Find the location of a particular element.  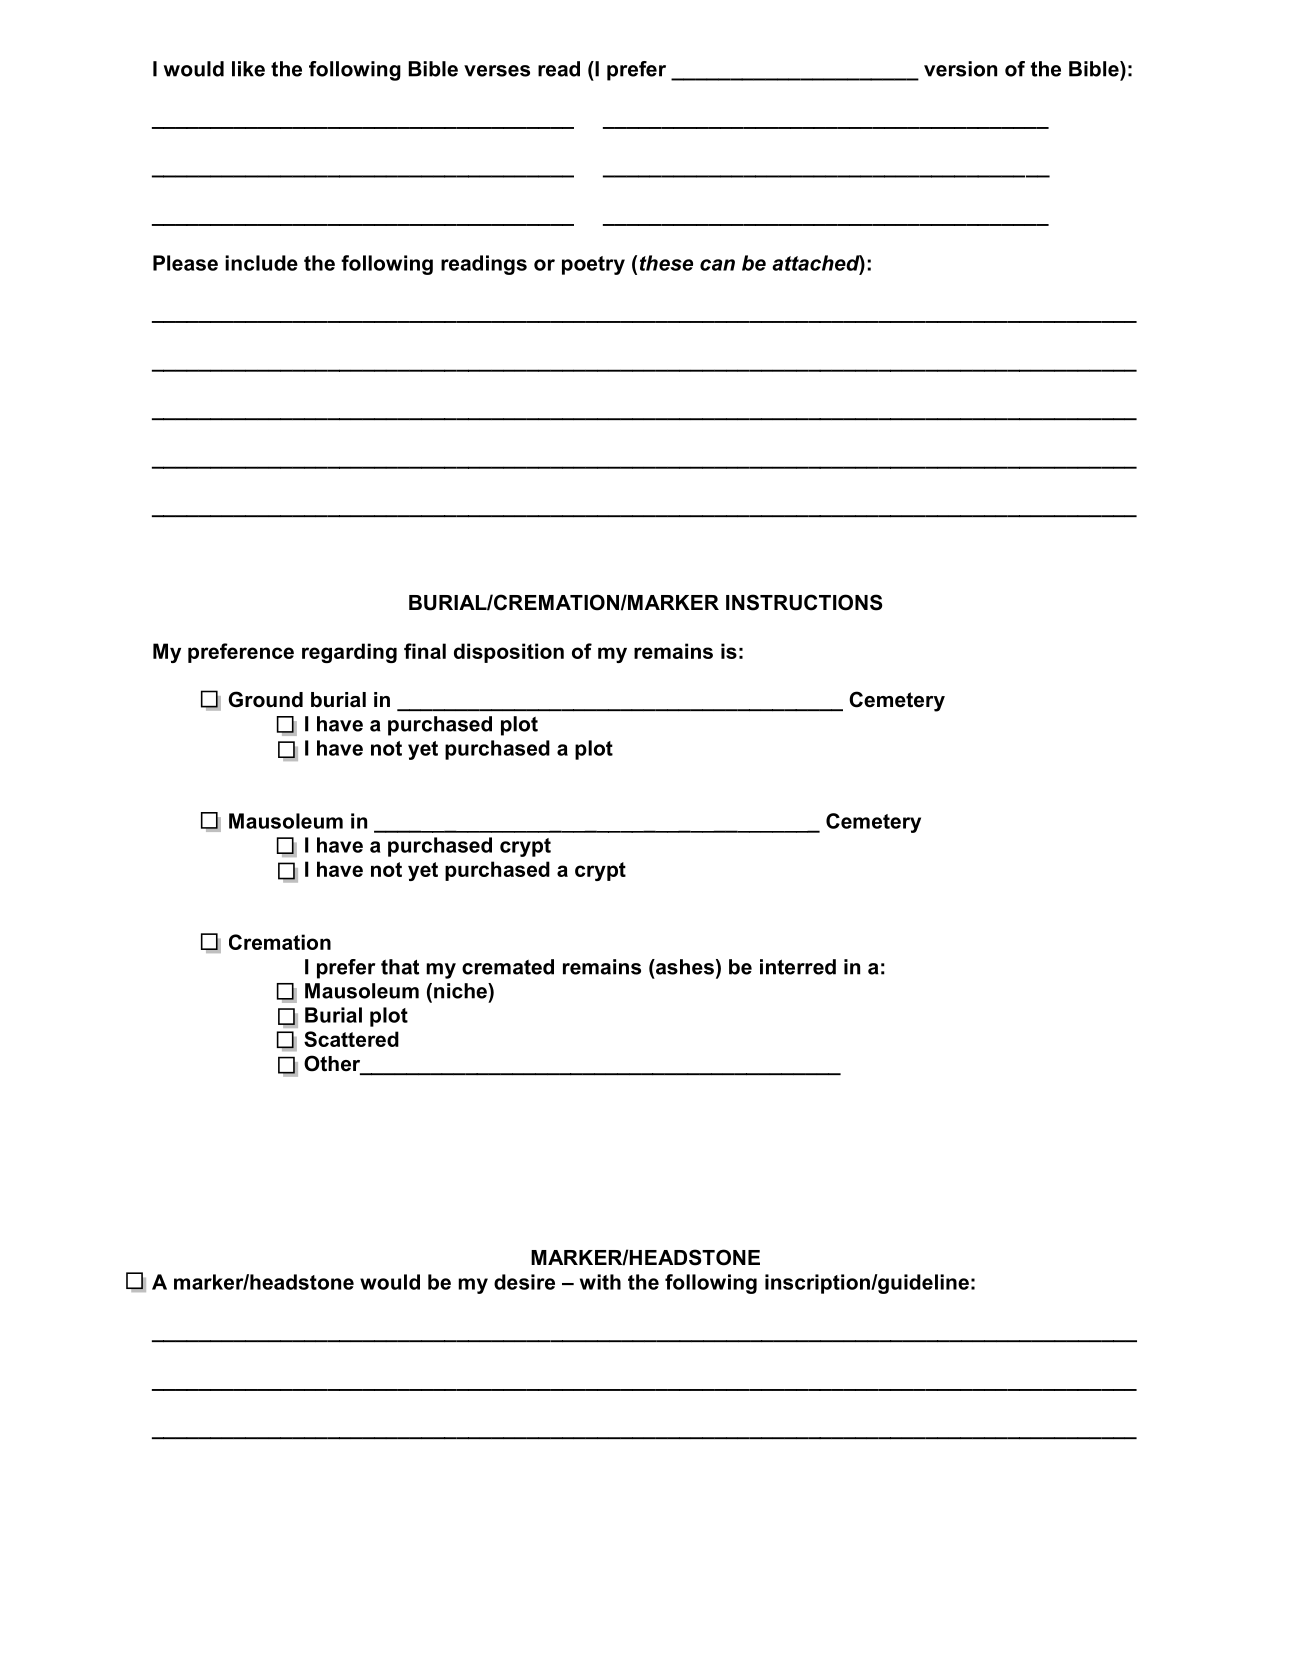

desire is located at coordinates (524, 1282).
